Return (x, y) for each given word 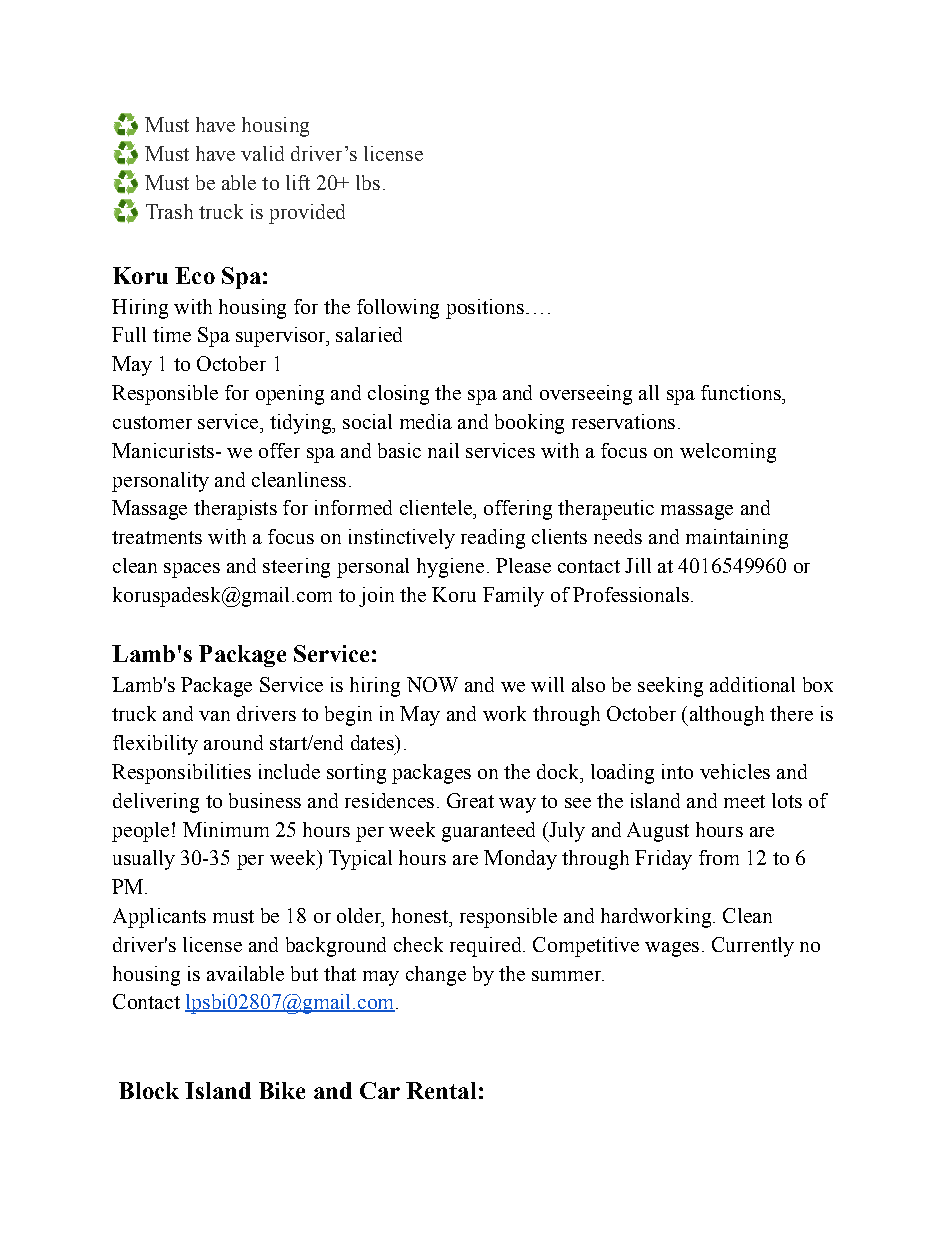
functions (742, 392)
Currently (753, 947)
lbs (368, 182)
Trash (169, 211)
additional (752, 684)
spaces (192, 570)
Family (513, 597)
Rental (441, 1090)
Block (149, 1090)
